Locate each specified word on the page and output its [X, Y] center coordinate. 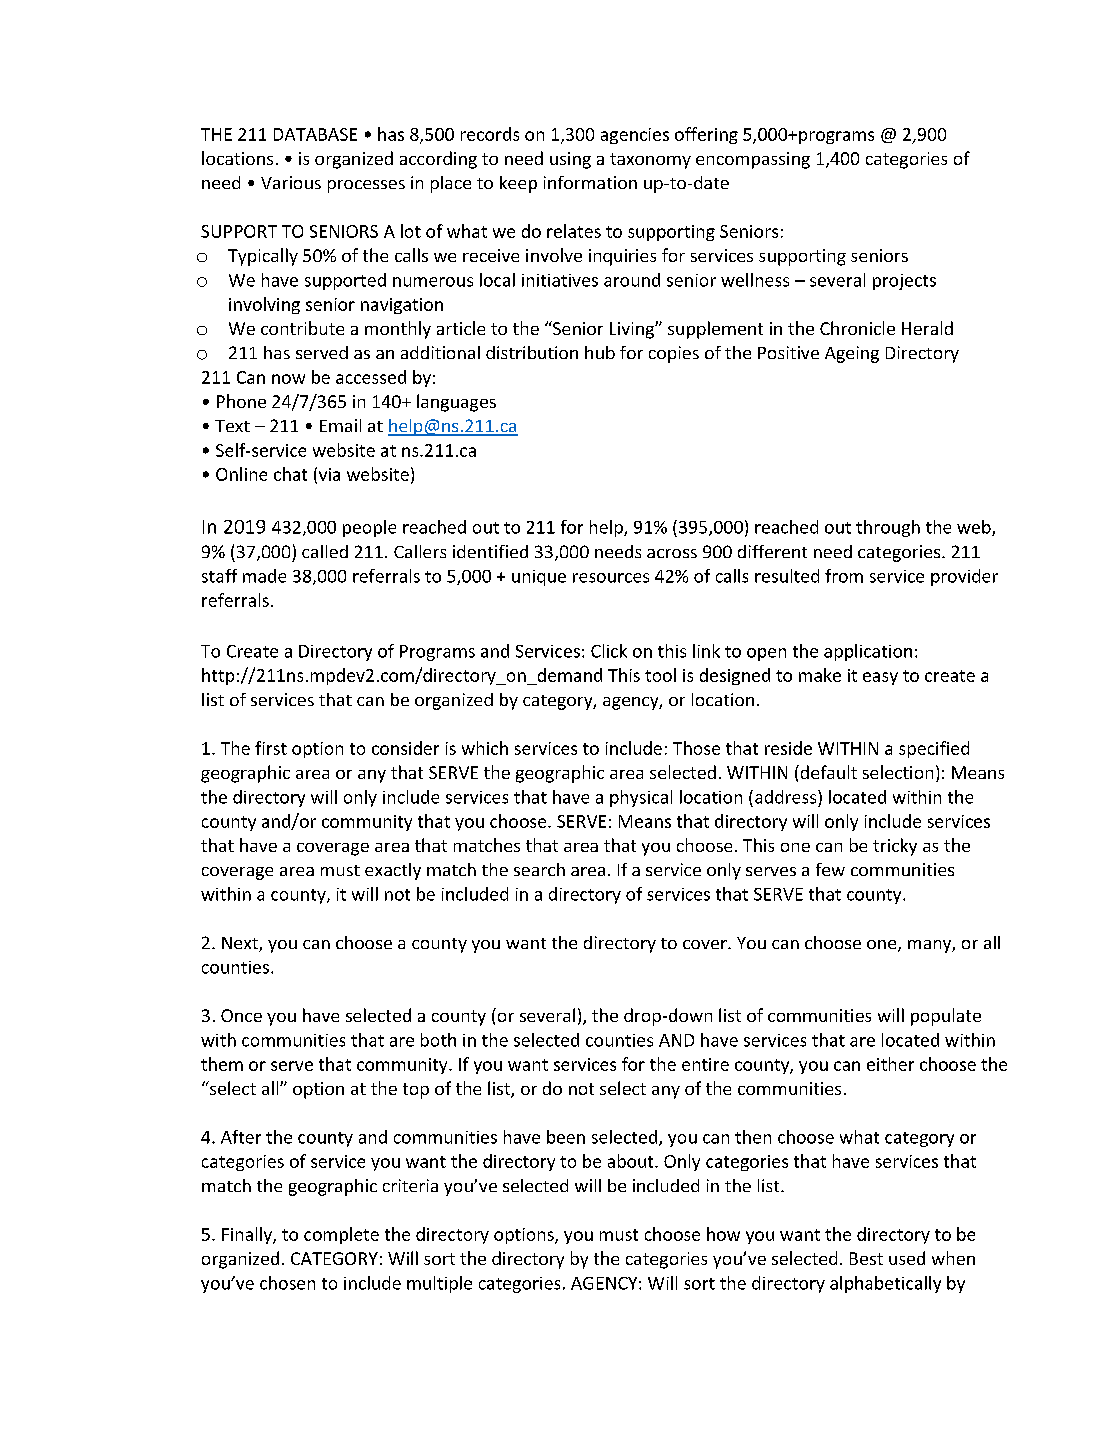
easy [880, 678]
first [271, 748]
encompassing [753, 160]
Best [866, 1258]
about [632, 1161]
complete [341, 1235]
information [590, 182]
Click [609, 651]
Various [291, 182]
